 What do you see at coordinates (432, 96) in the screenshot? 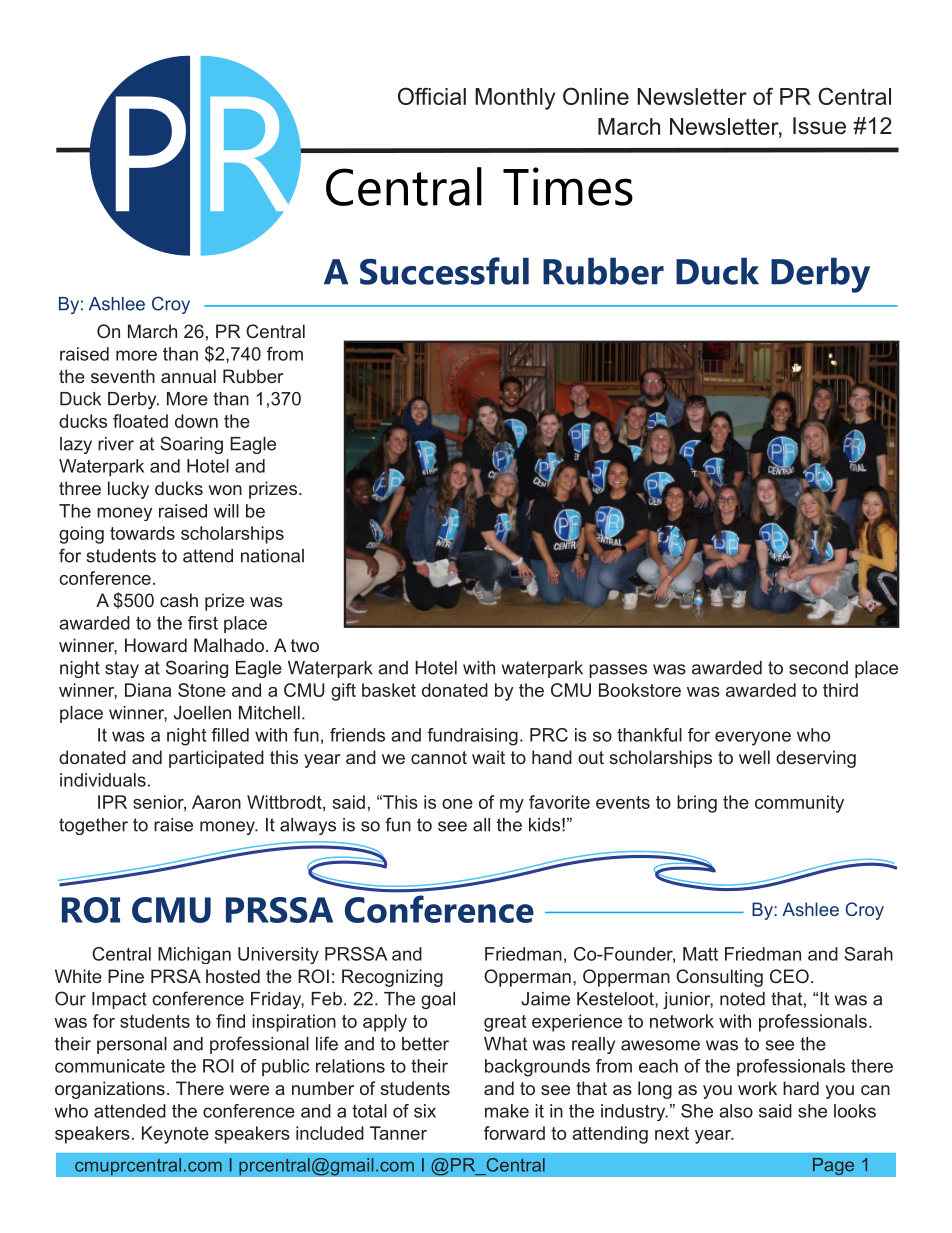
I see `Official` at bounding box center [432, 96].
